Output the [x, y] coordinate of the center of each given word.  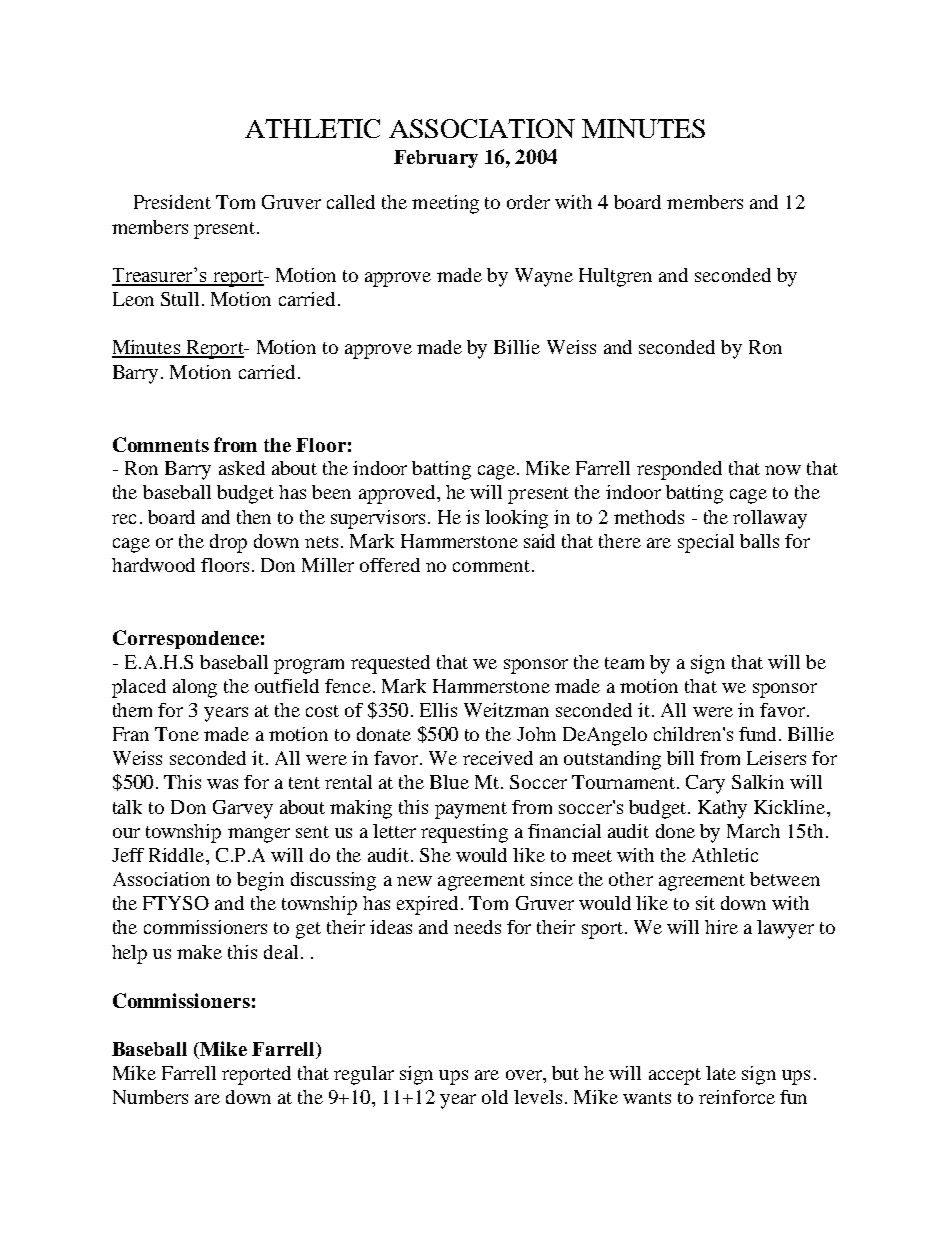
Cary [705, 784]
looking [516, 519]
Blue [449, 782]
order [528, 202]
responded [679, 470]
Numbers [150, 1097]
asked [242, 468]
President [172, 202]
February [436, 159]
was [222, 784]
